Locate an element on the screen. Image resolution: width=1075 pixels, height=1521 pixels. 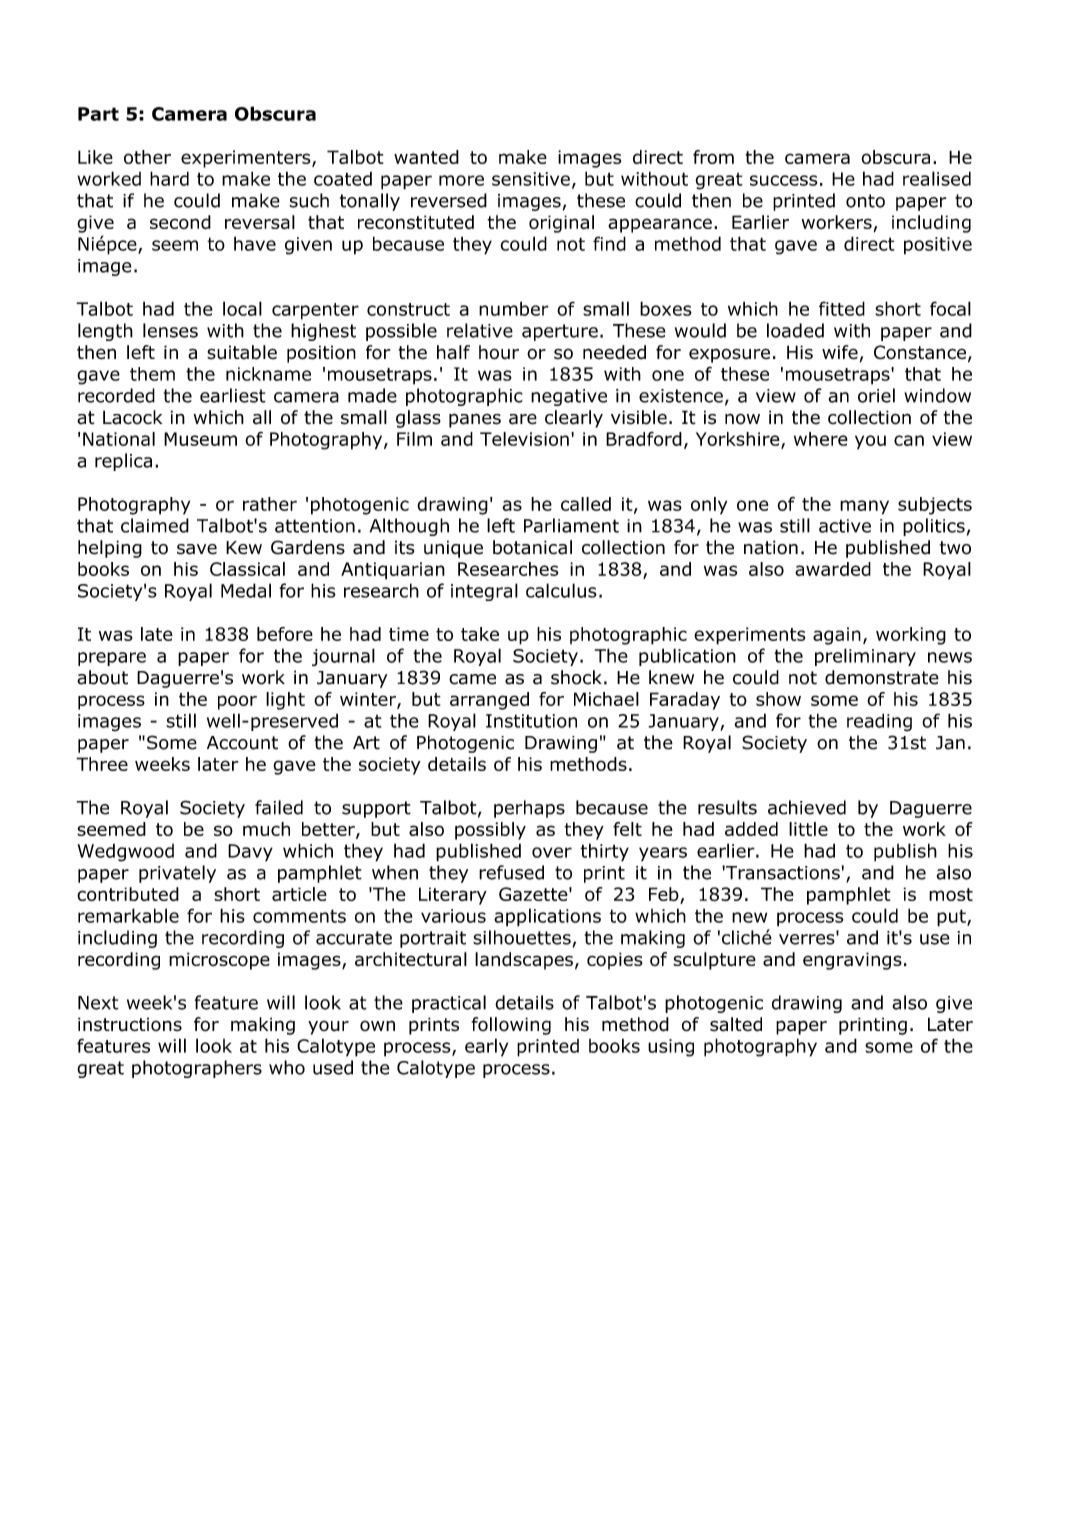
Account is located at coordinates (242, 743).
